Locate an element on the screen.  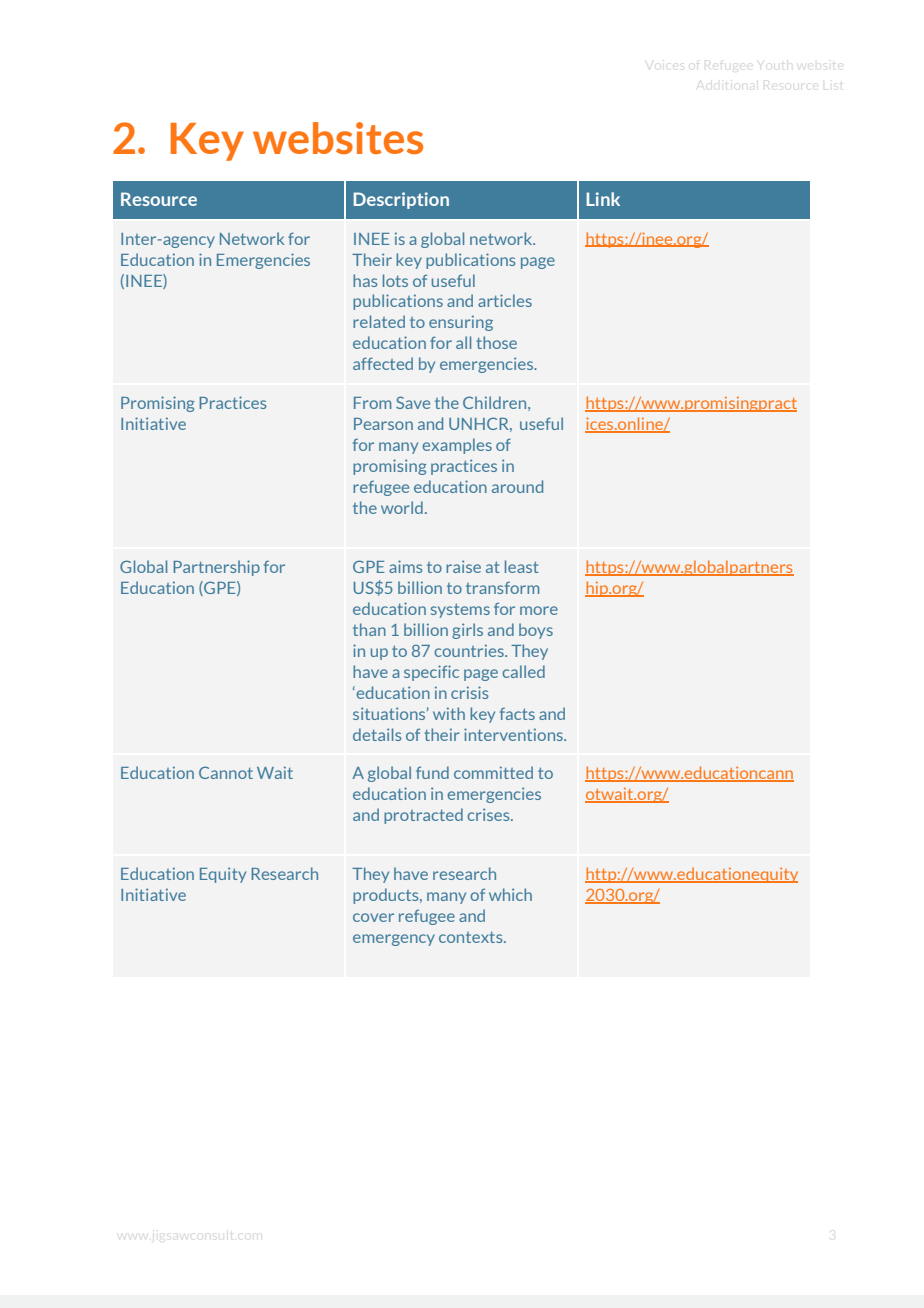
From is located at coordinates (372, 403).
